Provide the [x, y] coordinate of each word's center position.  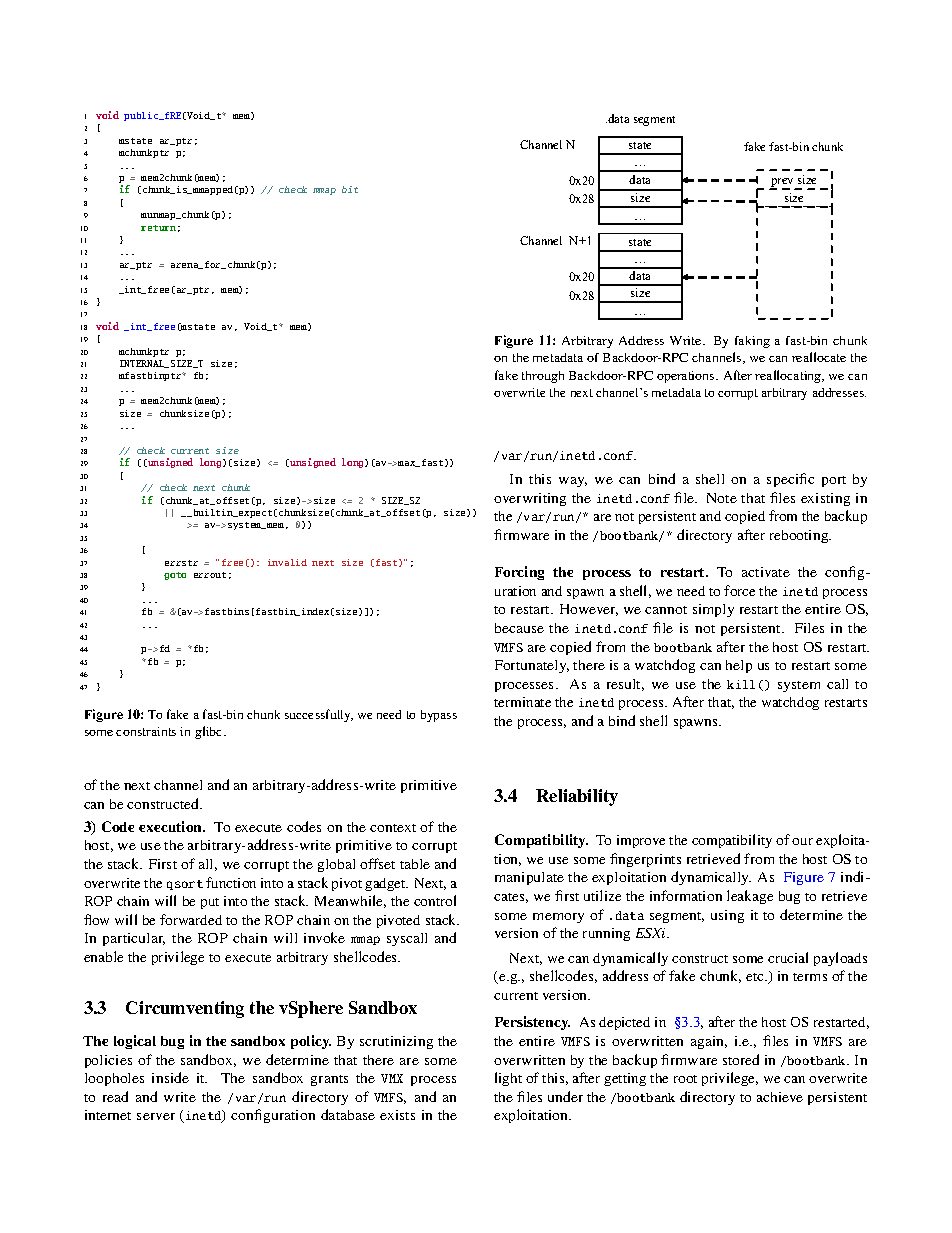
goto [175, 576]
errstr [181, 563]
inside [170, 1077]
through [543, 377]
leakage [750, 897]
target [762, 381]
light [508, 1079]
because [519, 628]
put [210, 903]
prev [783, 184]
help [739, 666]
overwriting [530, 499]
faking [752, 342]
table [415, 864]
